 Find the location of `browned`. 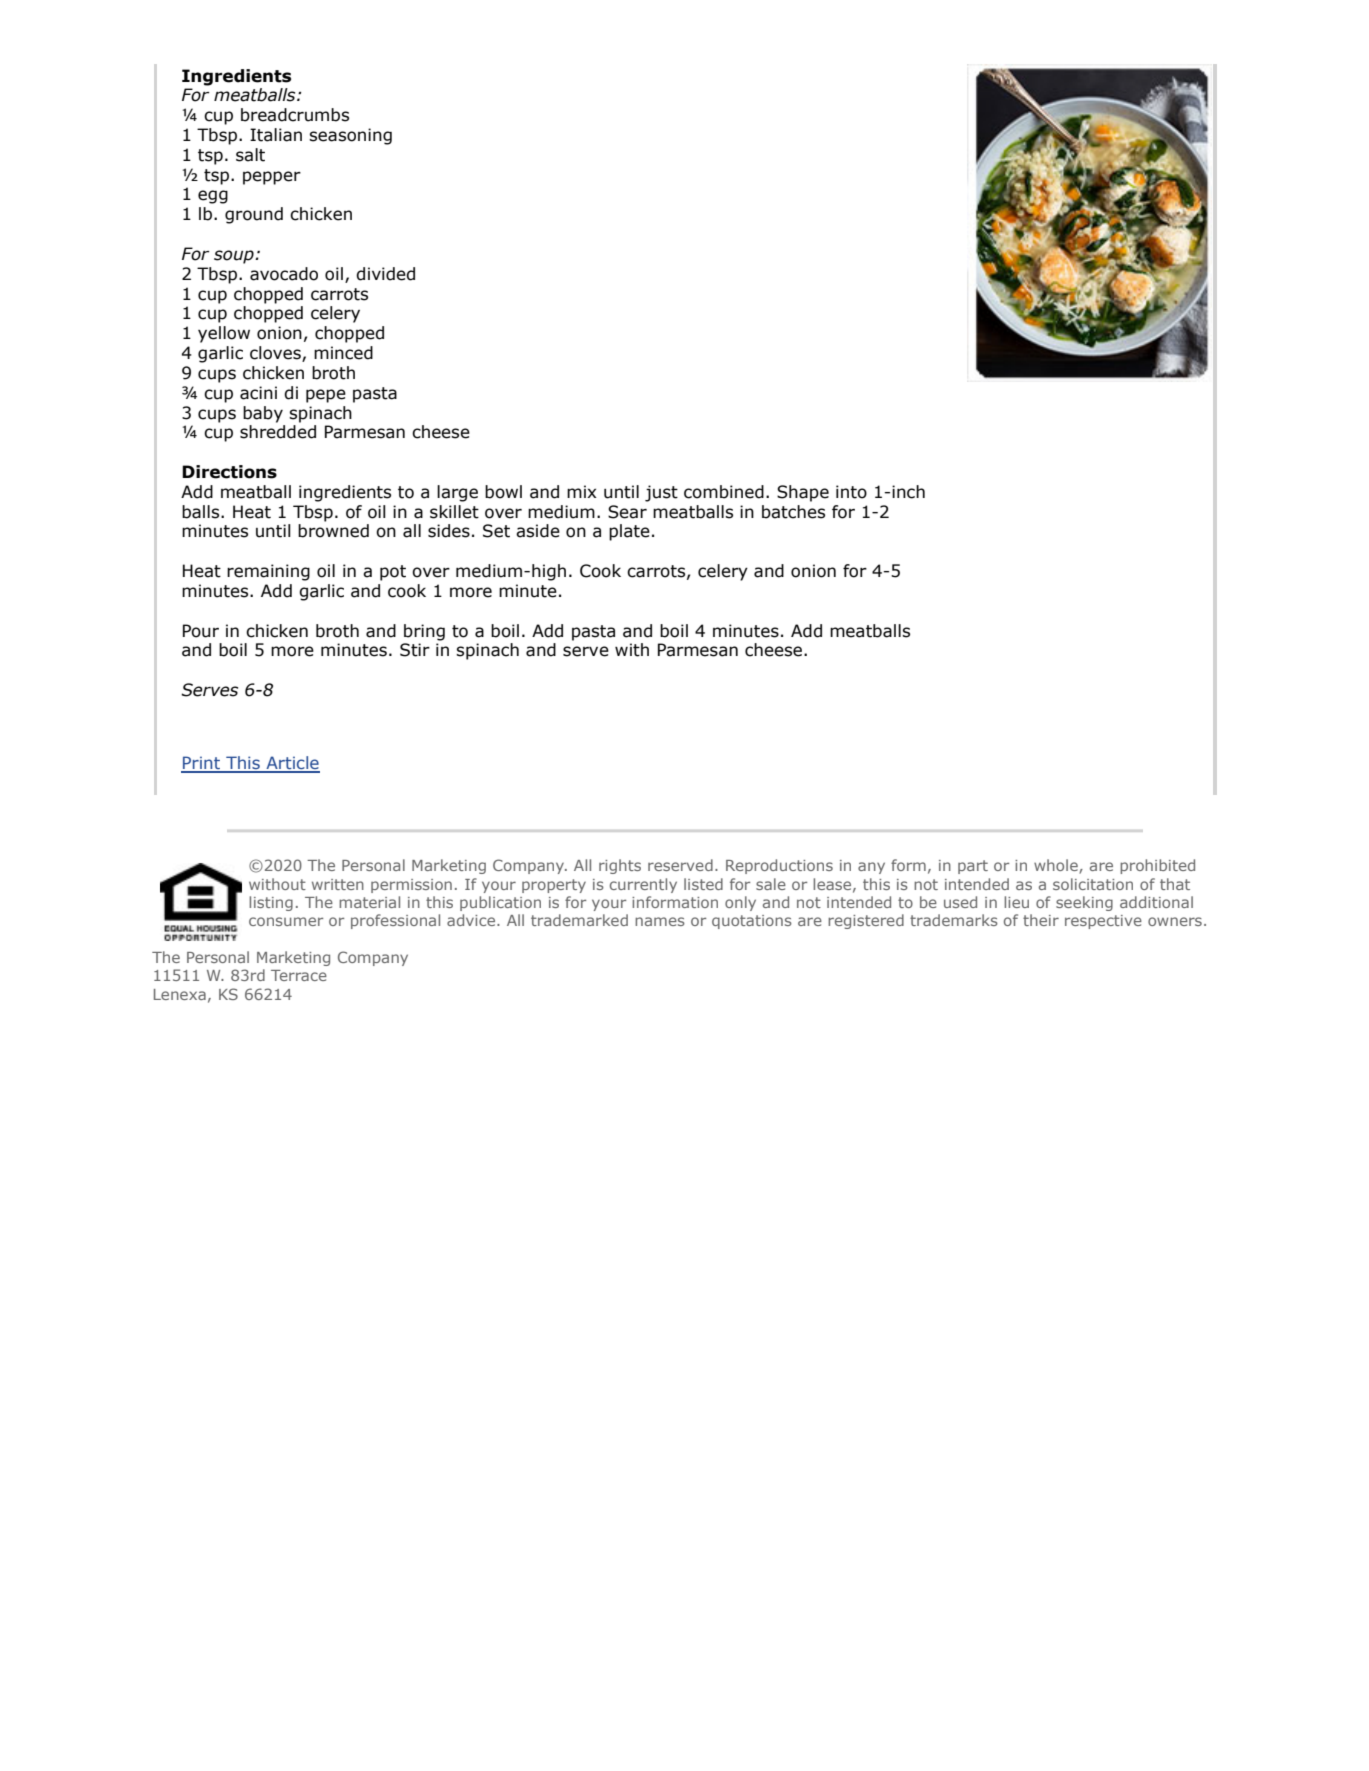

browned is located at coordinates (333, 531).
